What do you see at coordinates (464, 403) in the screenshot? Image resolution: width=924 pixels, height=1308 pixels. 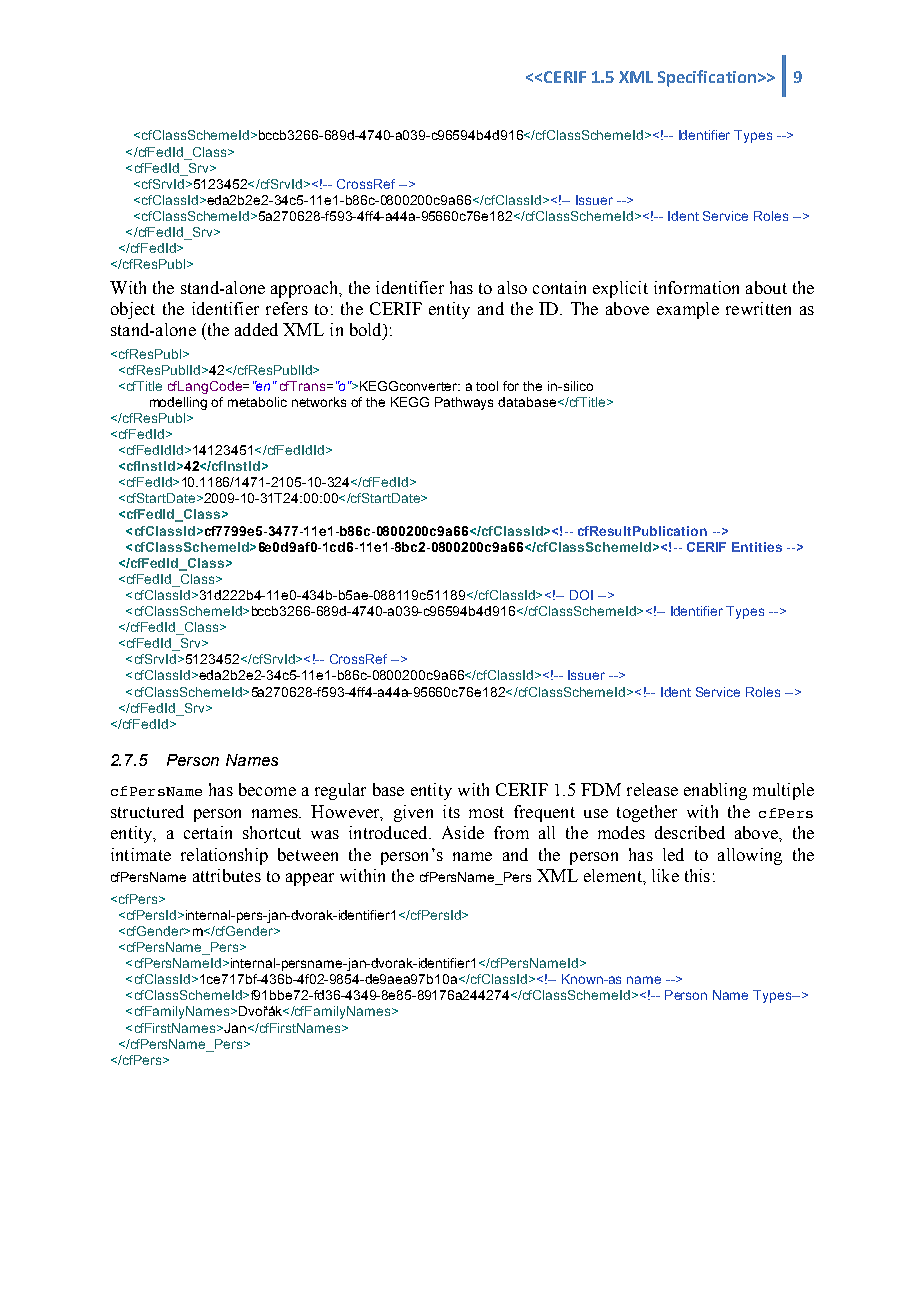 I see `Pathways` at bounding box center [464, 403].
